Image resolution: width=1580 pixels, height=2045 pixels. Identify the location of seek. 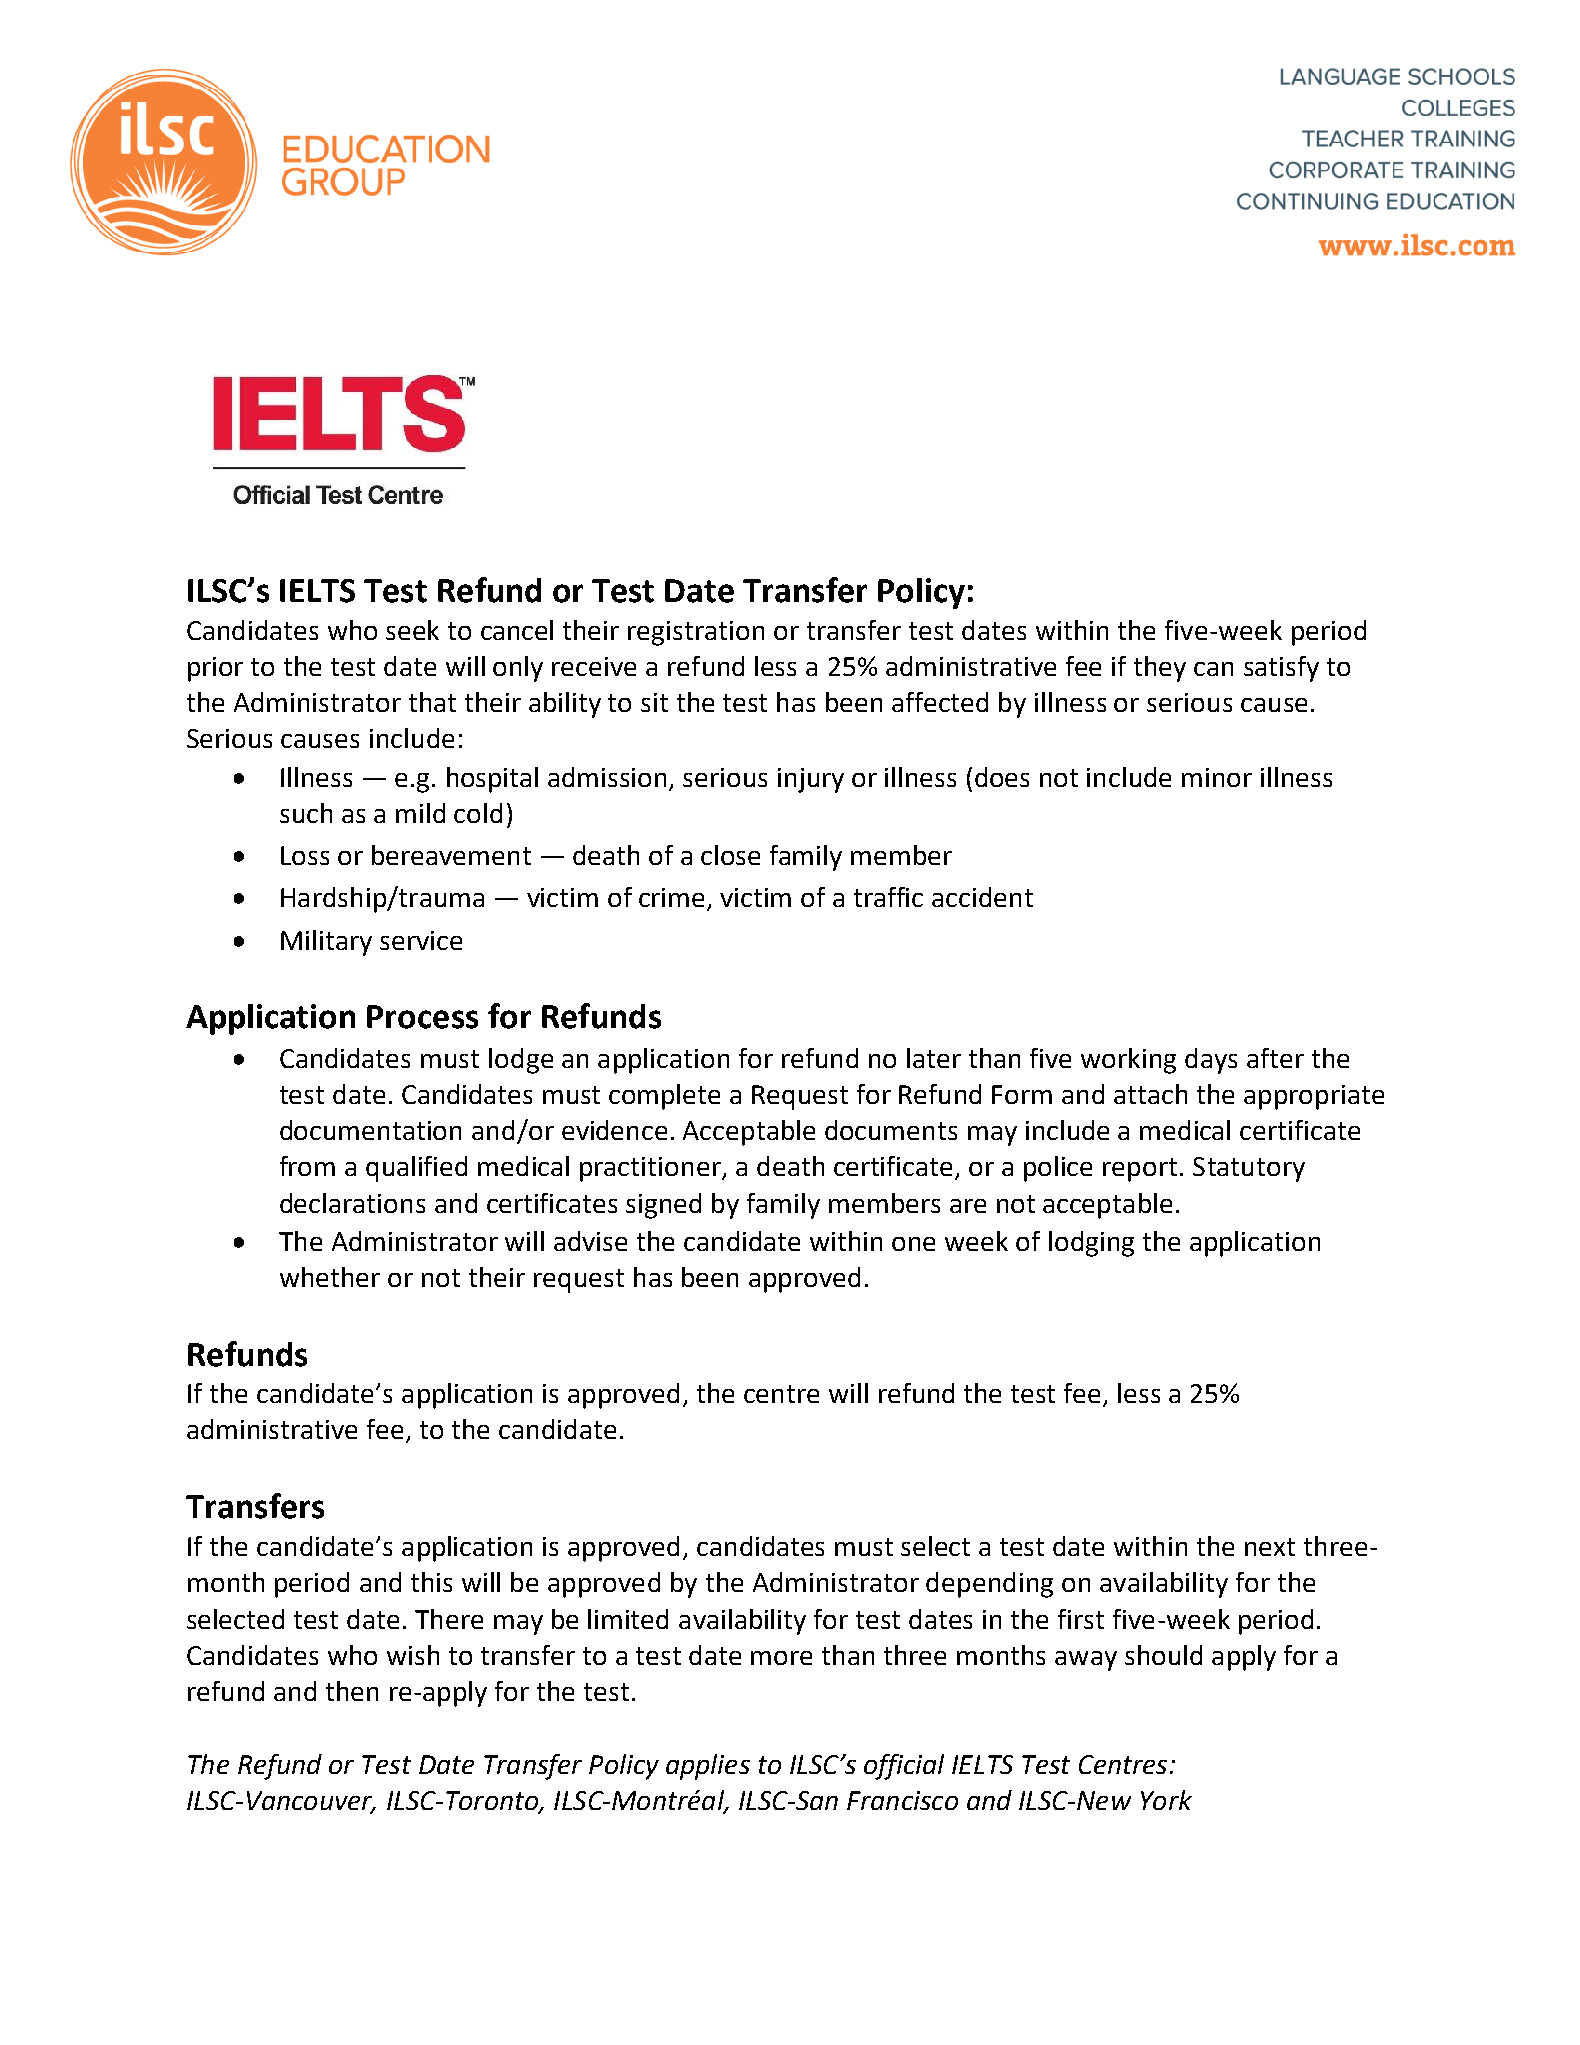
(412, 630).
